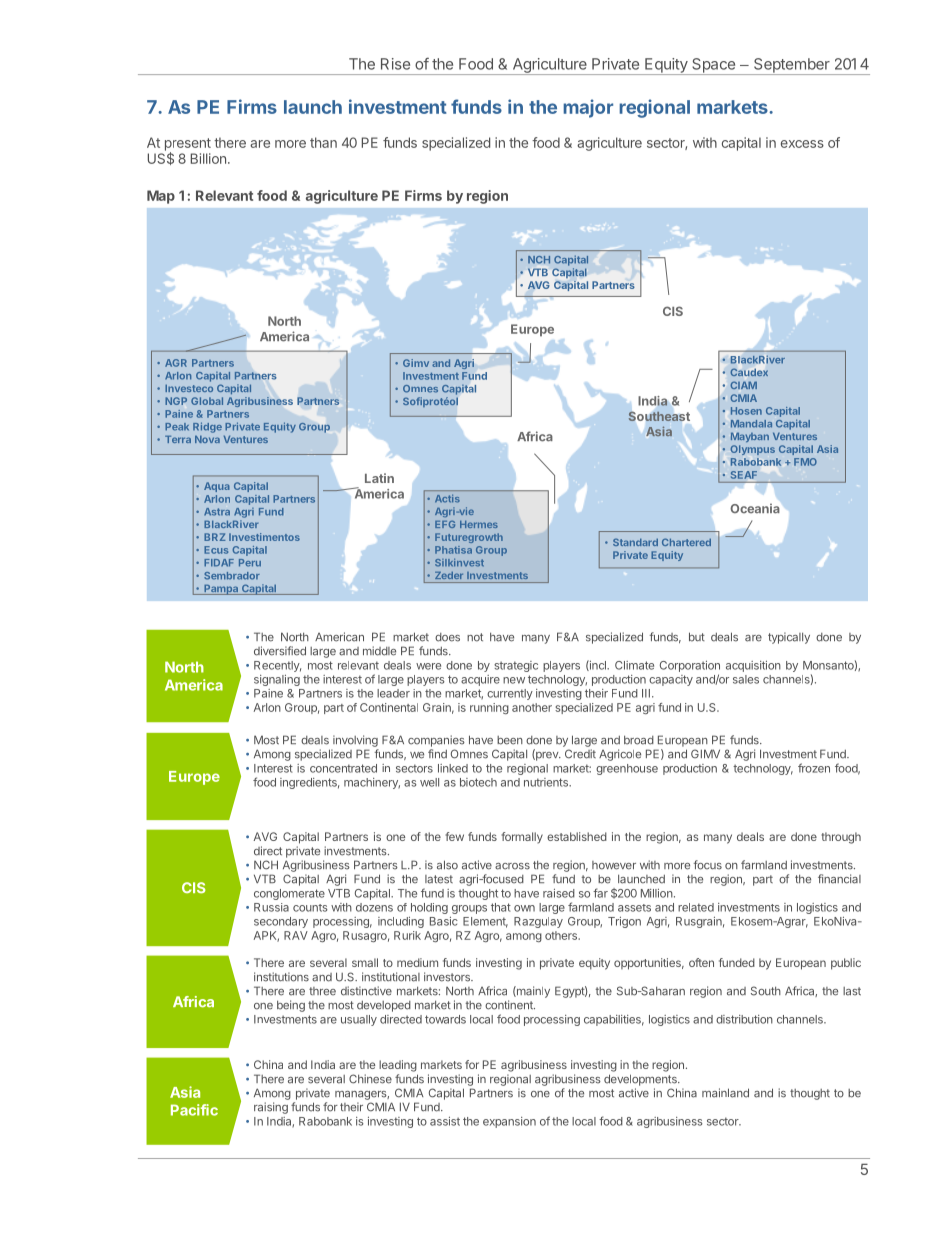 This image has height=1233, width=952. What do you see at coordinates (588, 108) in the image?
I see `major` at bounding box center [588, 108].
